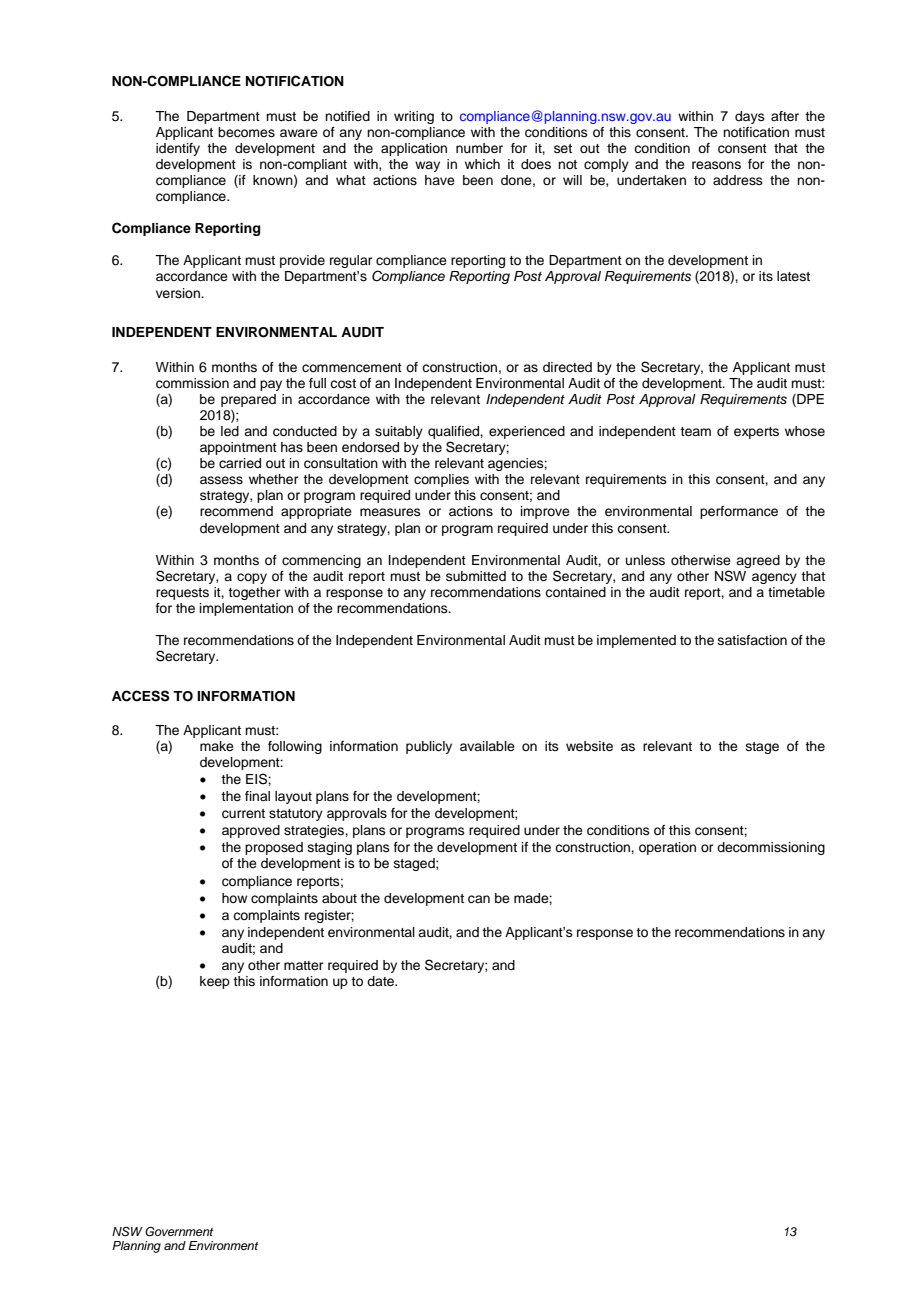 The image size is (924, 1308). I want to click on submitted, so click(476, 576).
